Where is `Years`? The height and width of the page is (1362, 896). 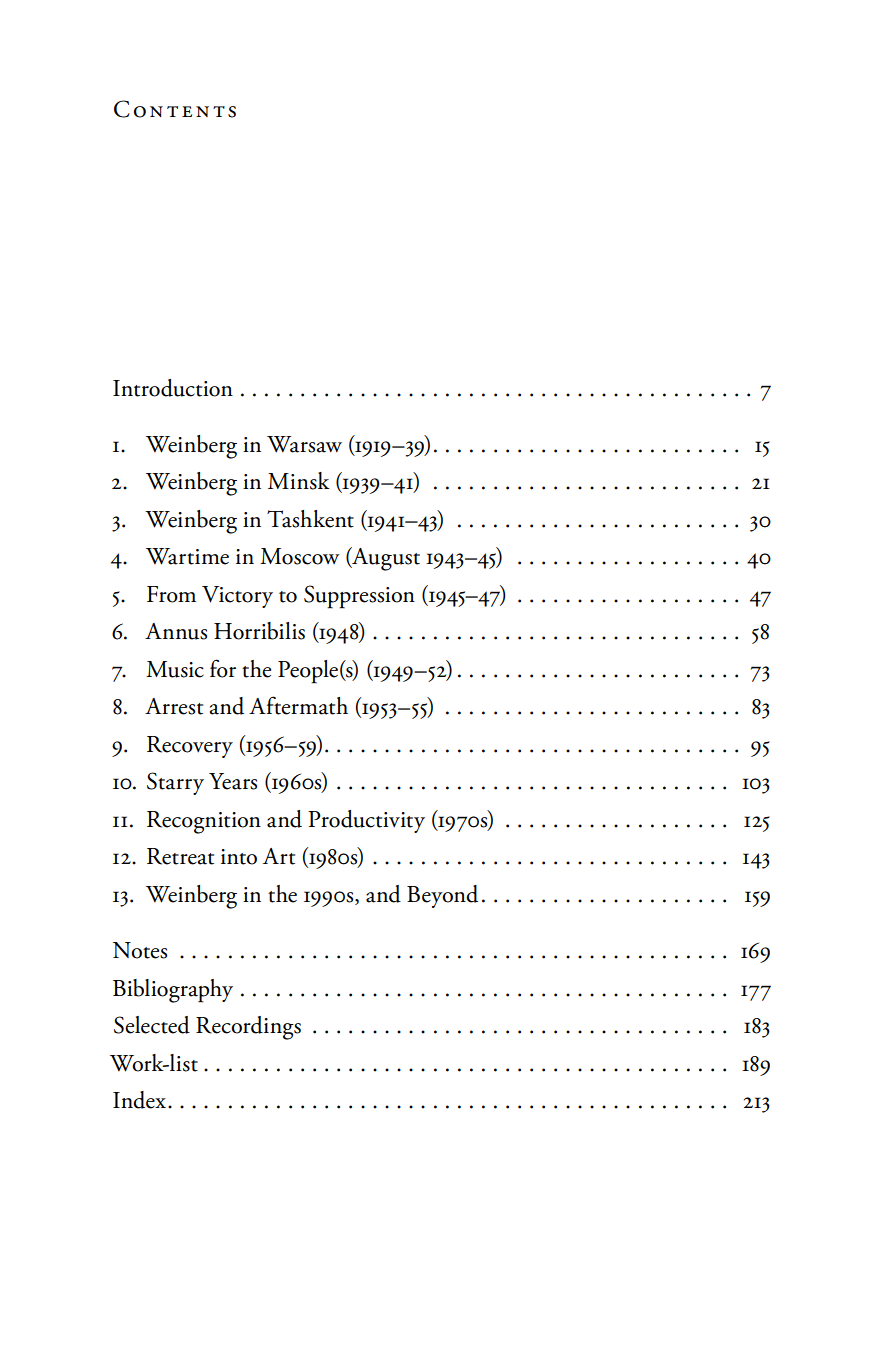
Years is located at coordinates (233, 781).
